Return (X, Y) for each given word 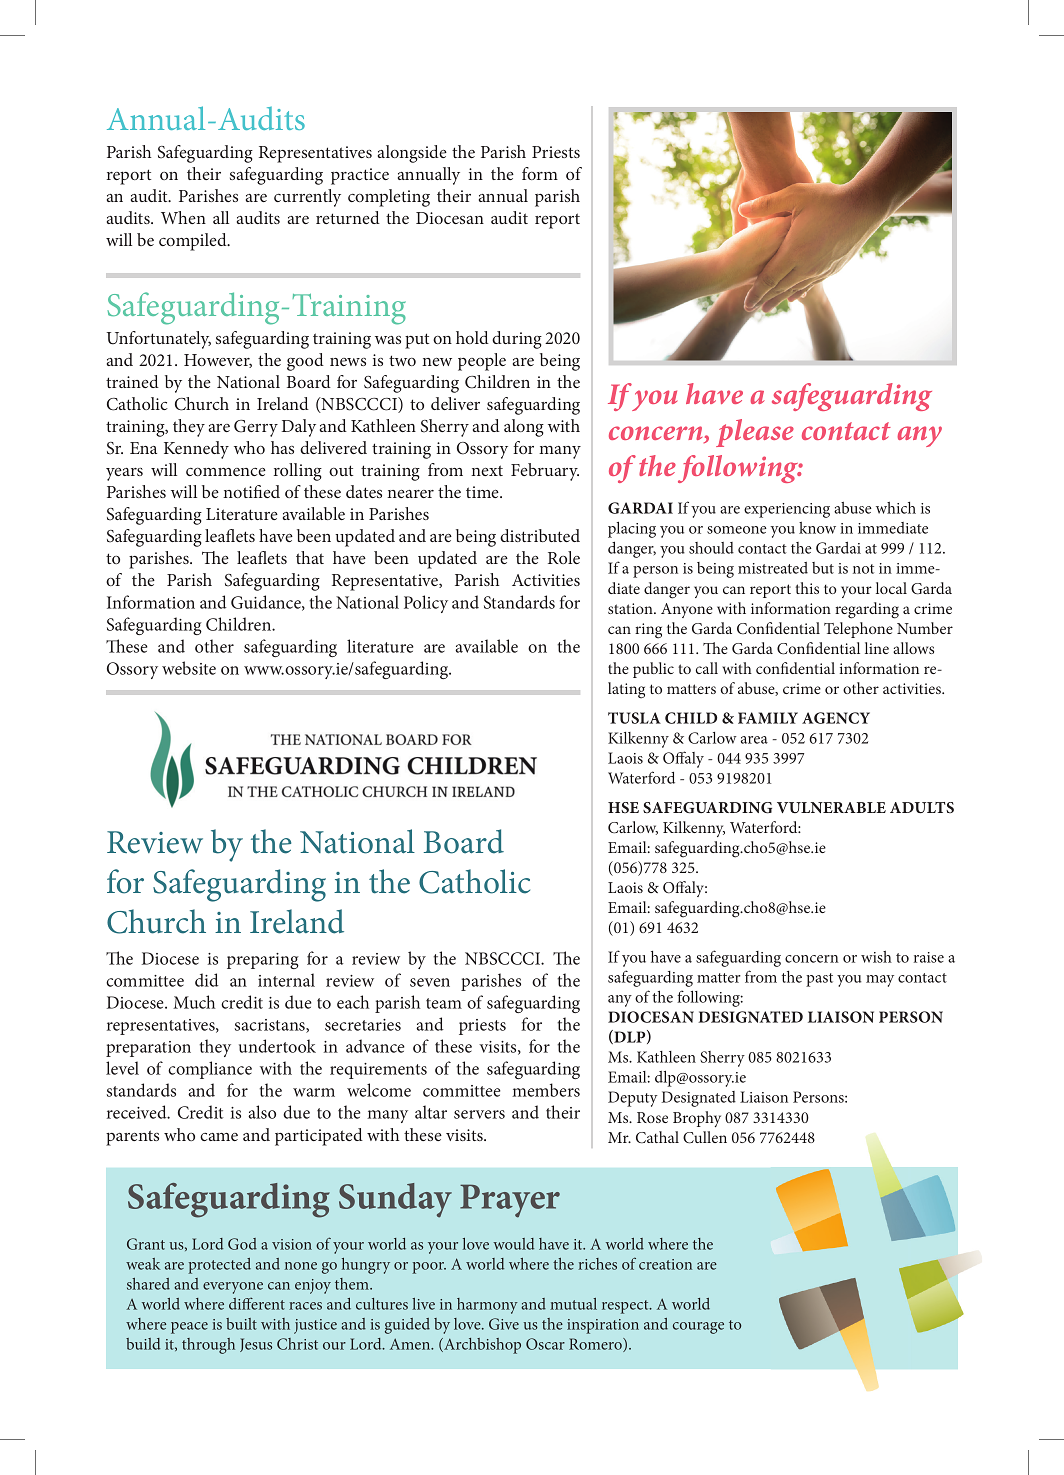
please (755, 433)
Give (504, 1324)
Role (564, 557)
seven (430, 982)
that (310, 557)
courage (698, 1328)
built (241, 1324)
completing (389, 198)
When (183, 217)
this (807, 588)
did (207, 980)
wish (876, 957)
